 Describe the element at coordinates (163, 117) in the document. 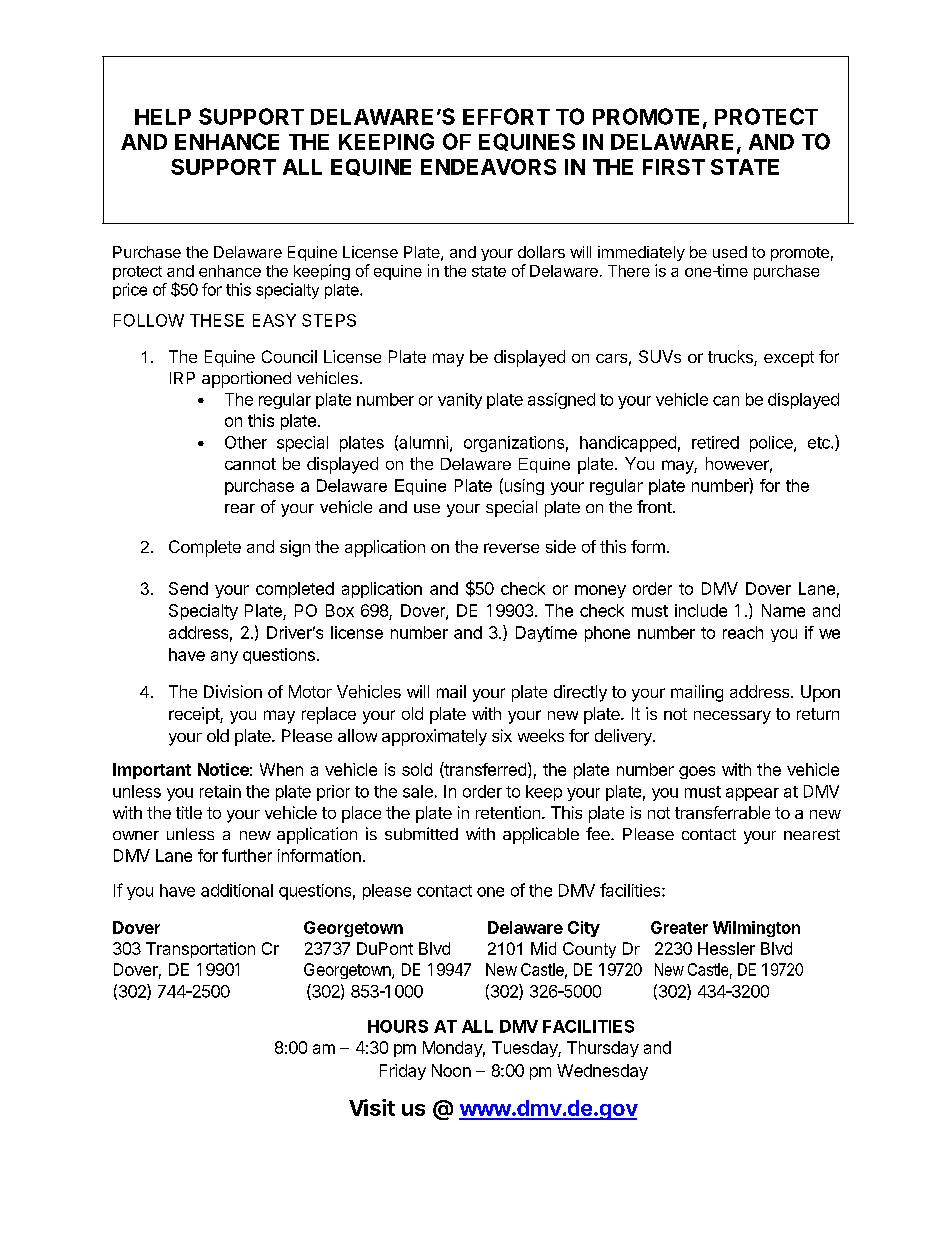

I see `HELP` at that location.
